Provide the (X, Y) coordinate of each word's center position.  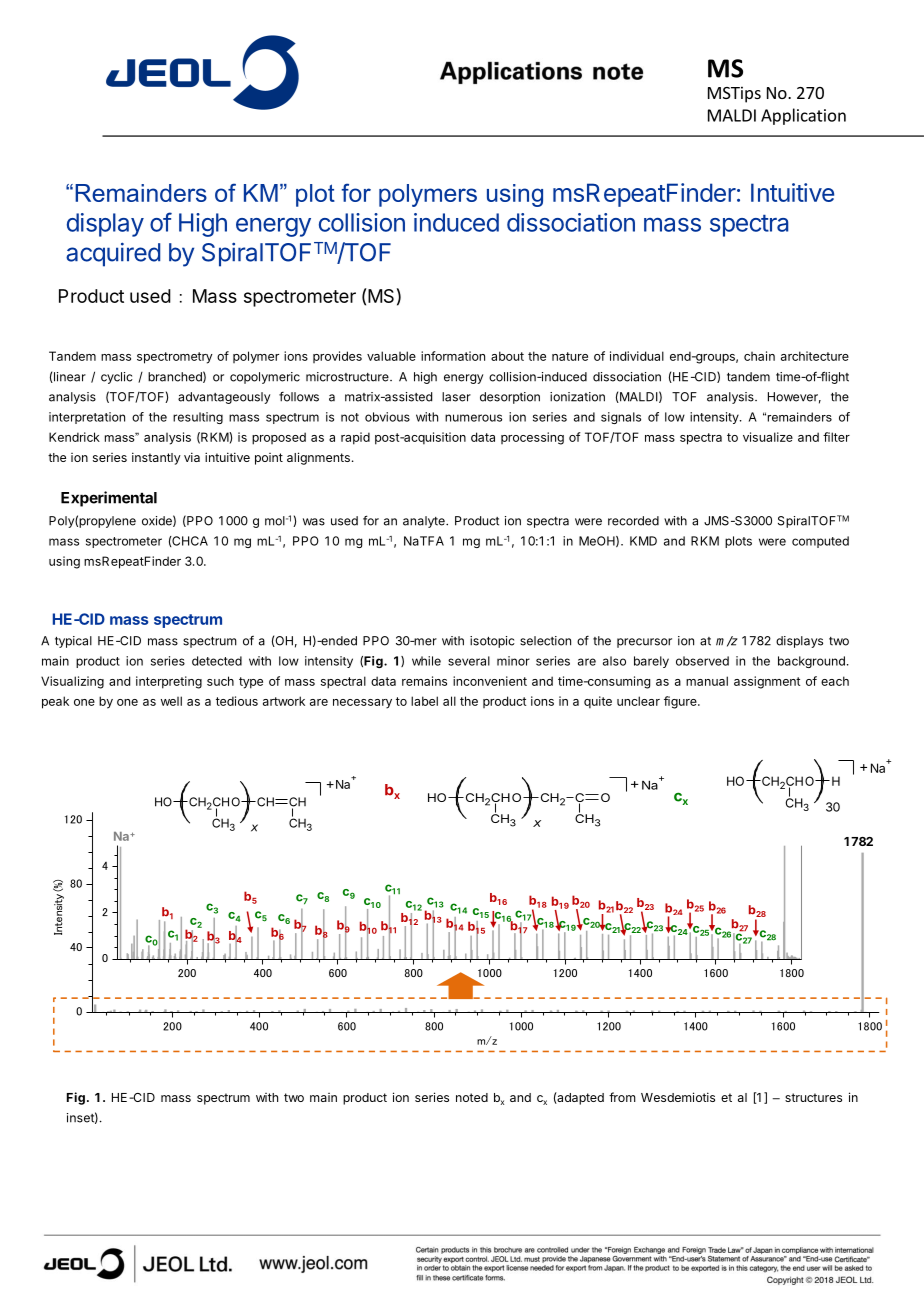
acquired (113, 254)
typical (73, 642)
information (453, 356)
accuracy (309, 959)
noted (472, 1097)
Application (803, 116)
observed (702, 661)
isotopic (492, 642)
